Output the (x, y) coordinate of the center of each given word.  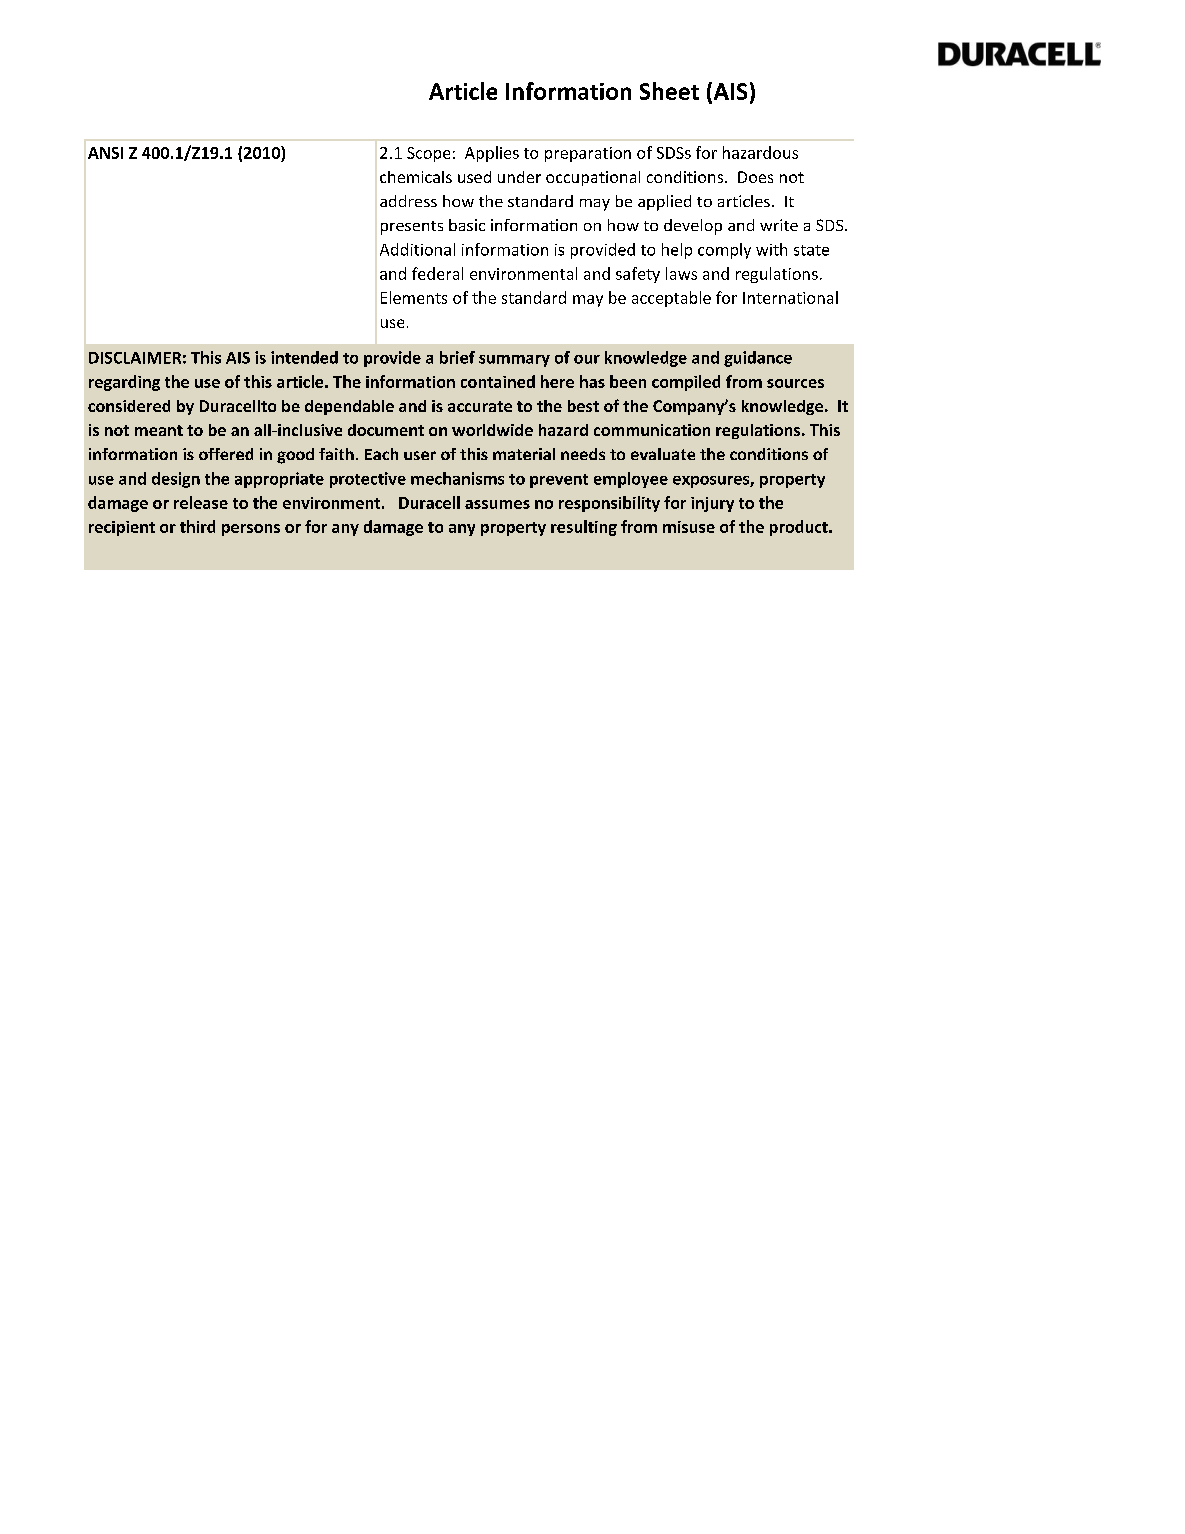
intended (304, 357)
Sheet (669, 91)
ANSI (105, 153)
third (197, 526)
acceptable (671, 299)
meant (159, 430)
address (408, 201)
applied (664, 203)
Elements (414, 297)
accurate (480, 406)
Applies (492, 154)
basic (467, 225)
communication (652, 430)
